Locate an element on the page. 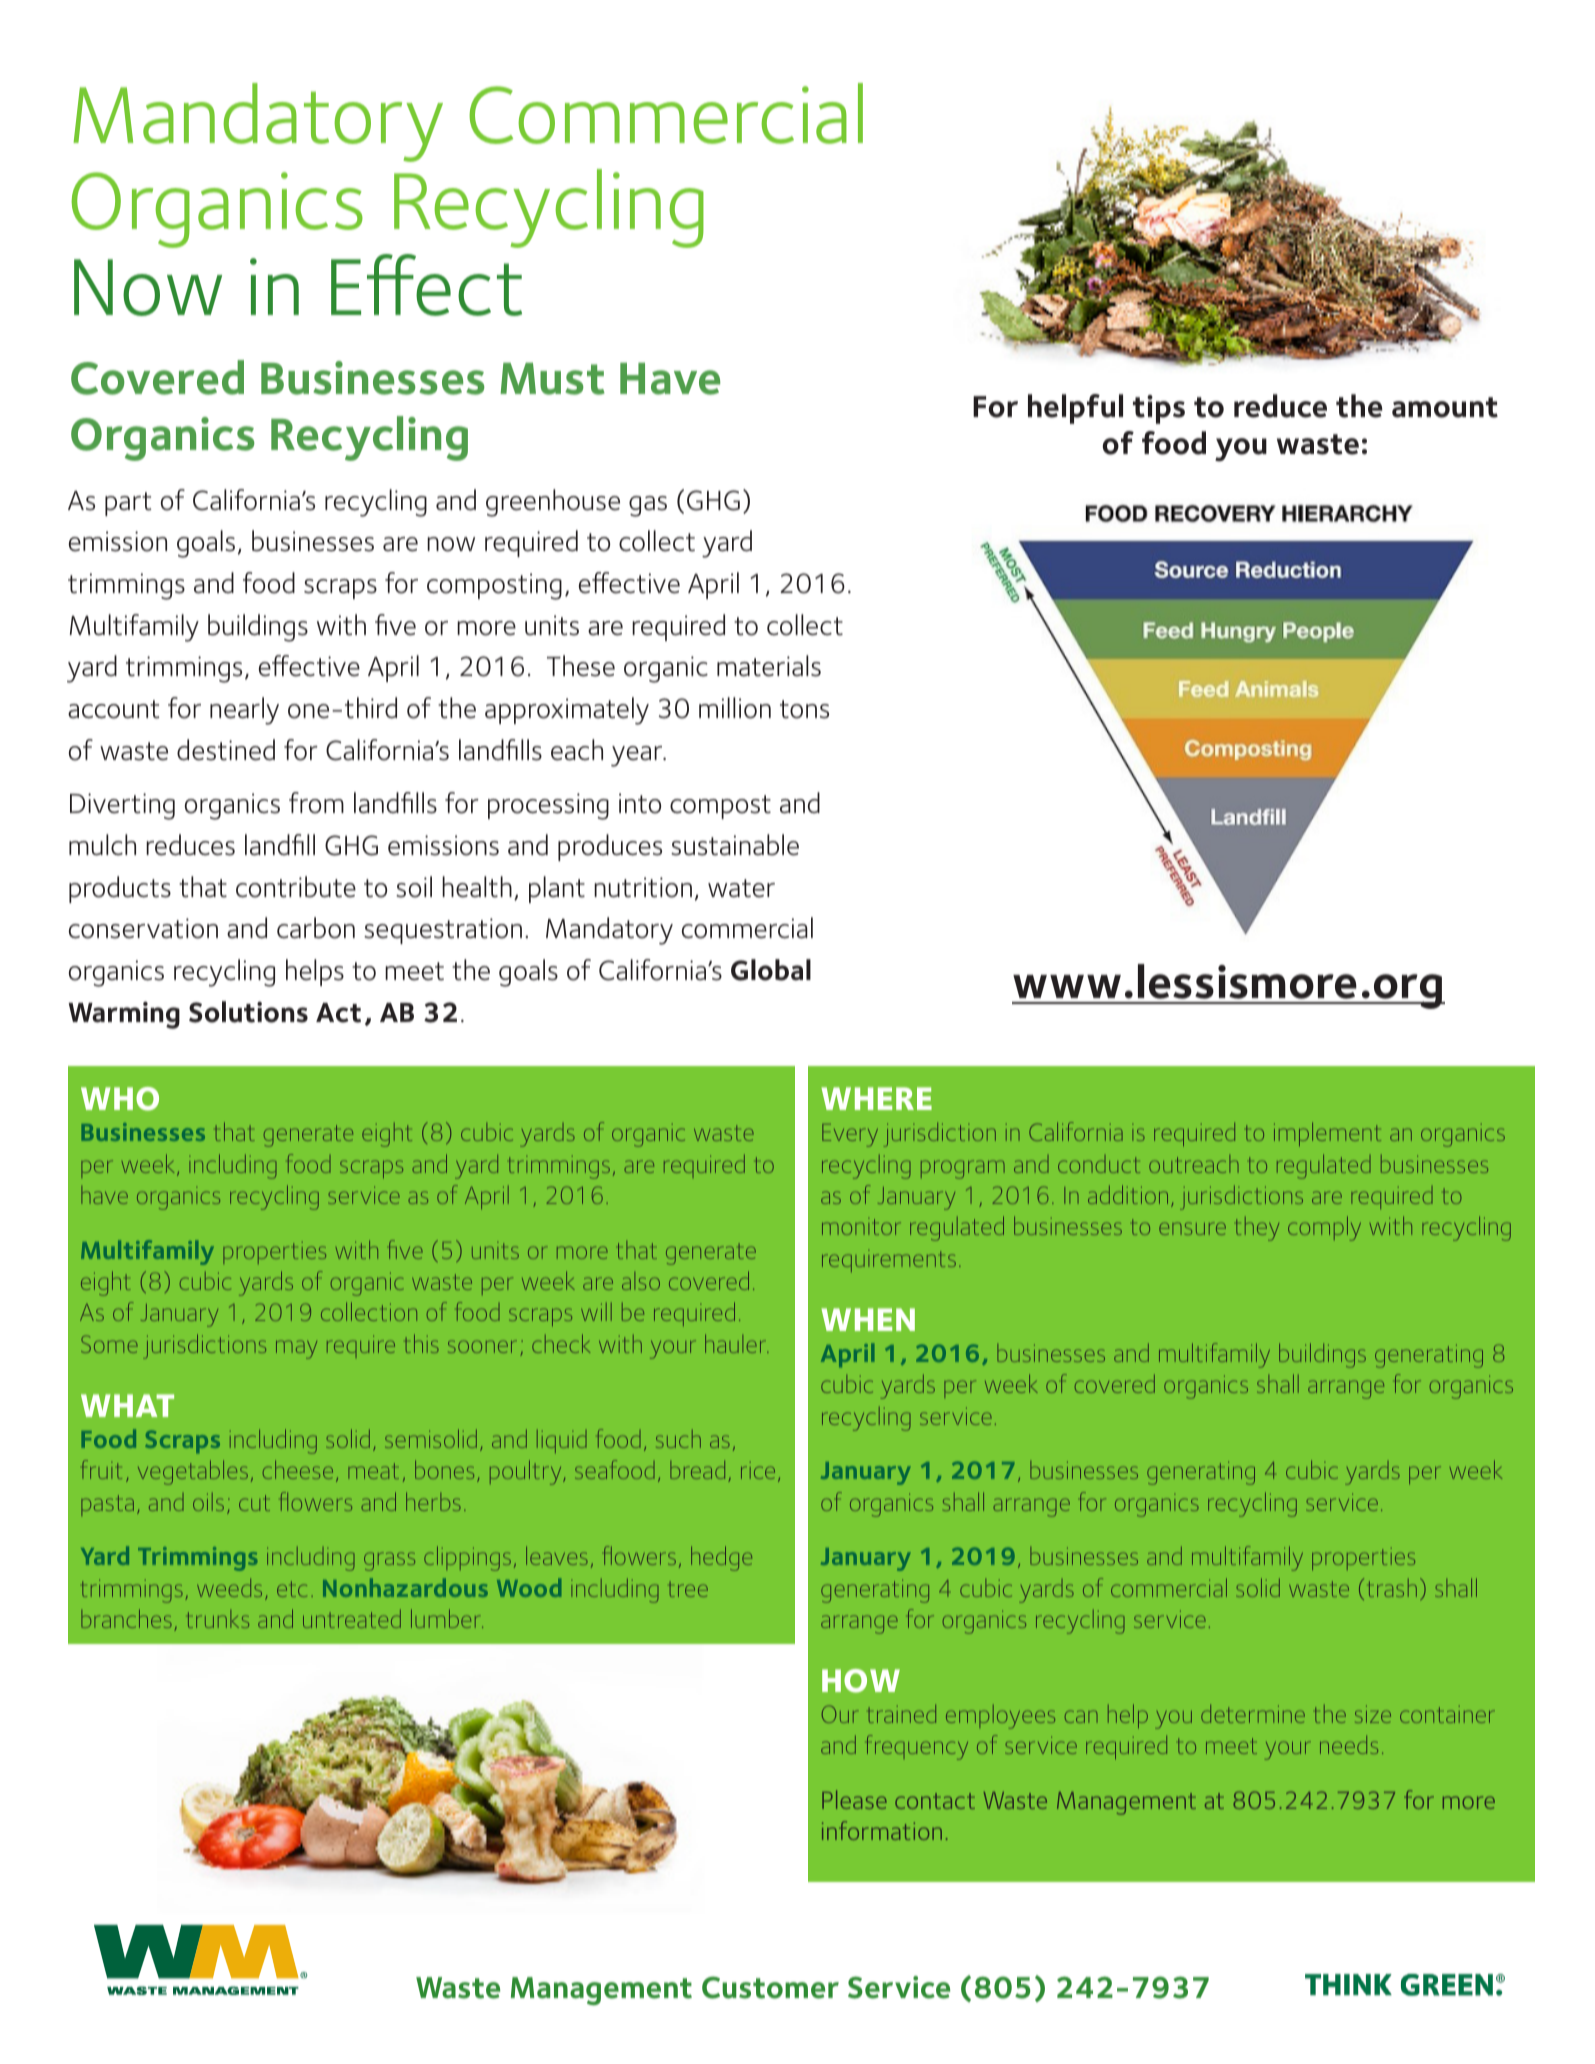  carbon is located at coordinates (316, 928).
